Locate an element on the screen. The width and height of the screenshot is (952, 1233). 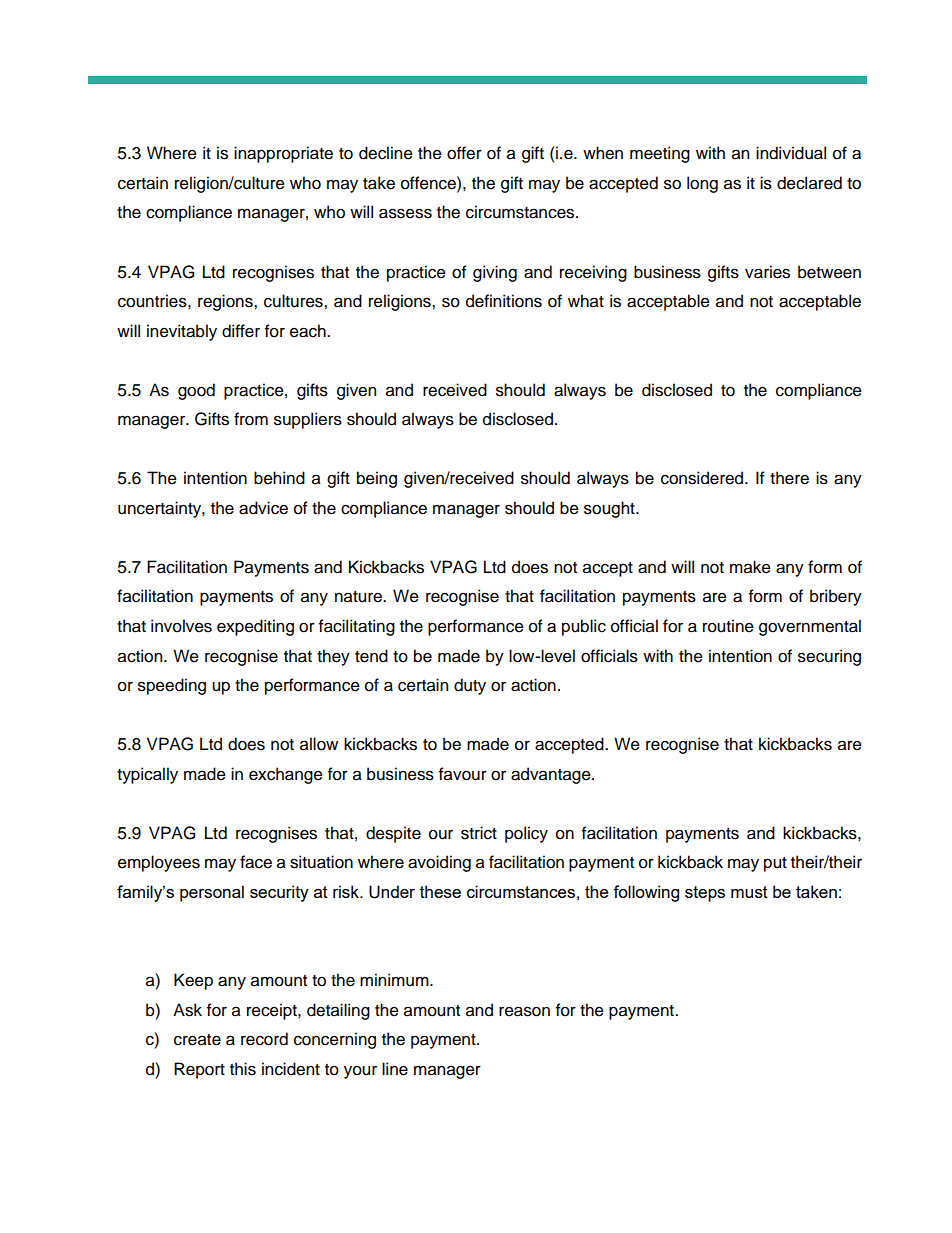
there is located at coordinates (789, 478).
